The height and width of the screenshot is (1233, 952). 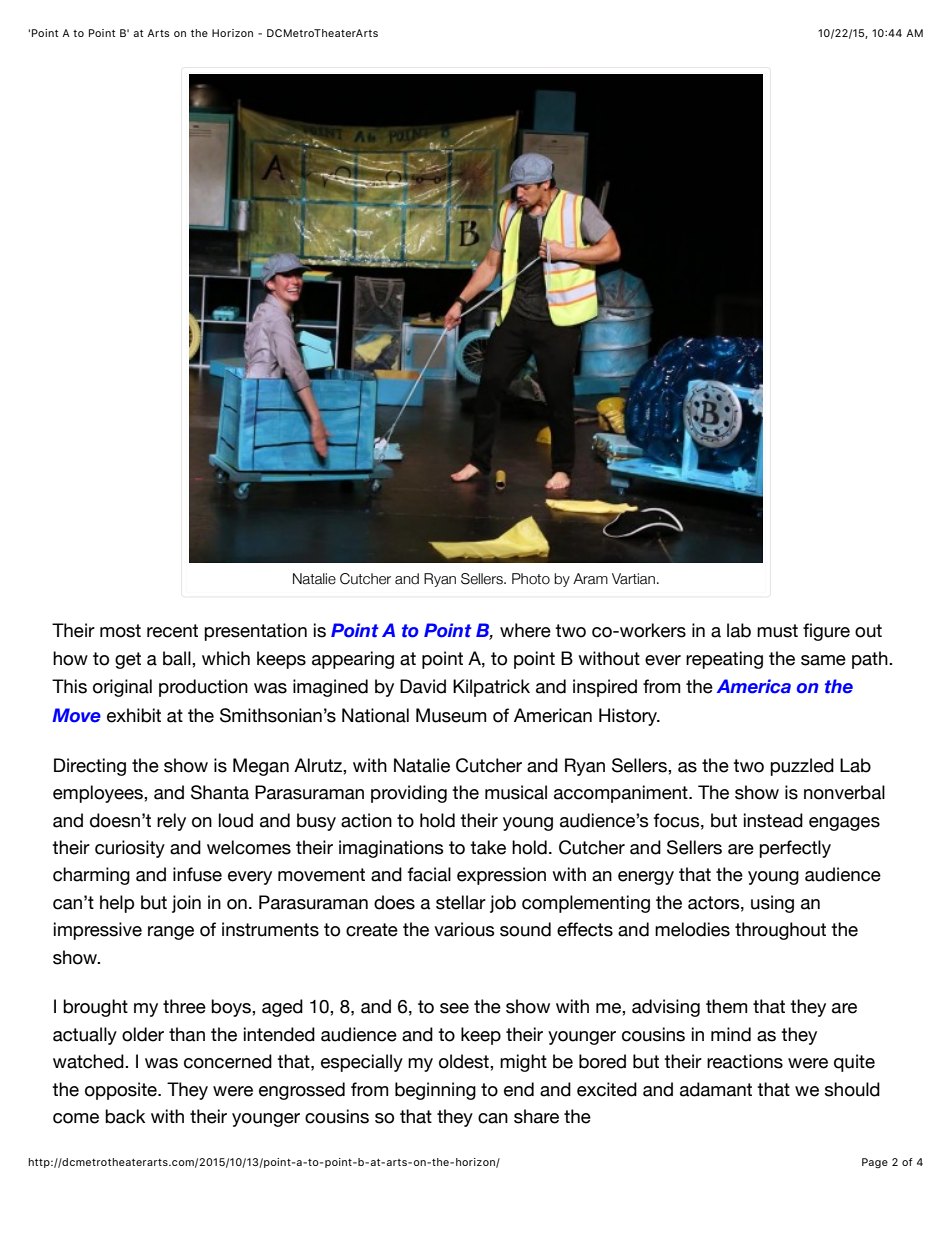 I want to click on share, so click(x=536, y=1116).
